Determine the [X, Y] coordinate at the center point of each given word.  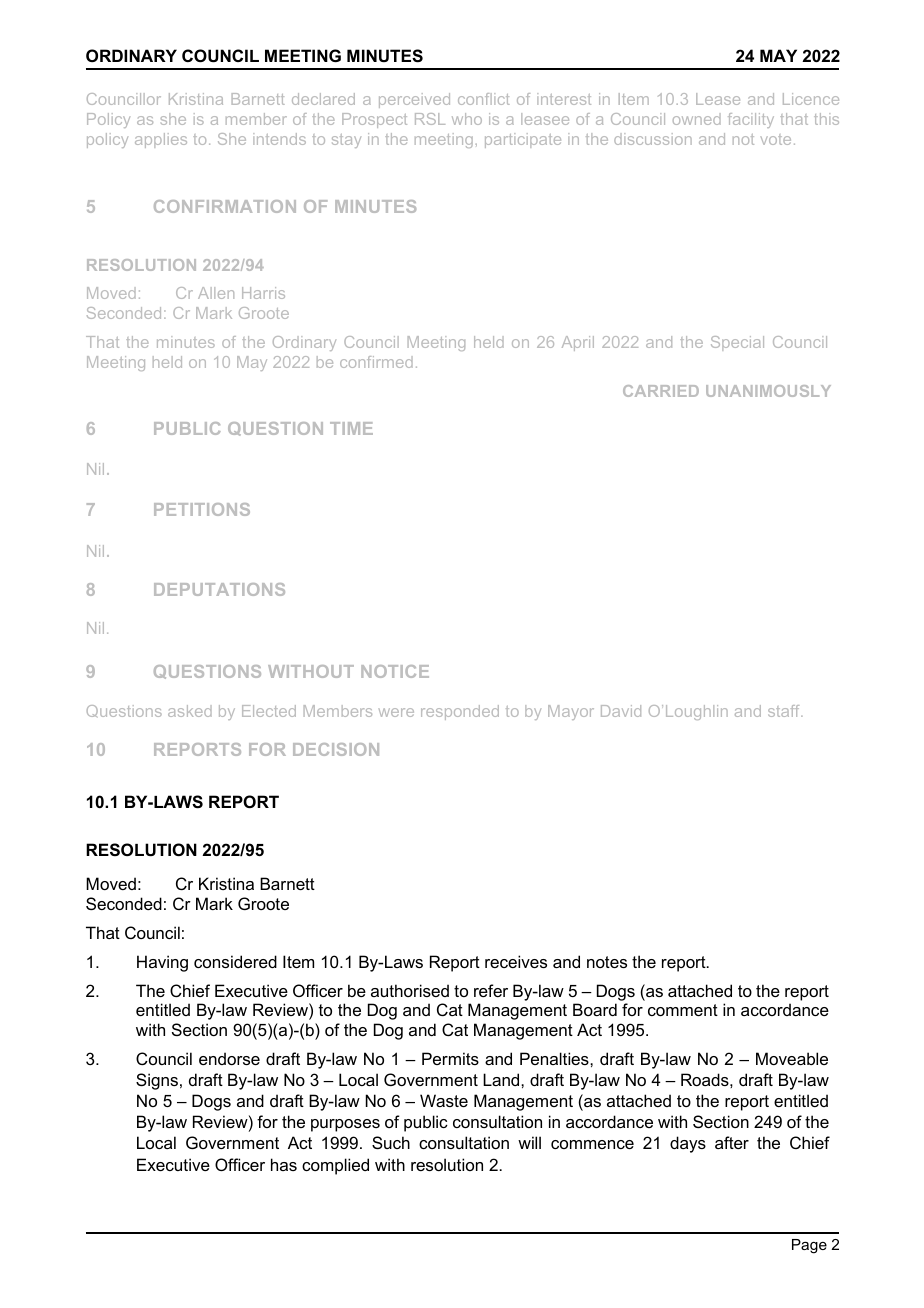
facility [751, 120]
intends [279, 139]
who [467, 119]
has [284, 1164]
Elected [269, 711]
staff [785, 711]
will [529, 1142]
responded [460, 712]
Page [809, 1246]
